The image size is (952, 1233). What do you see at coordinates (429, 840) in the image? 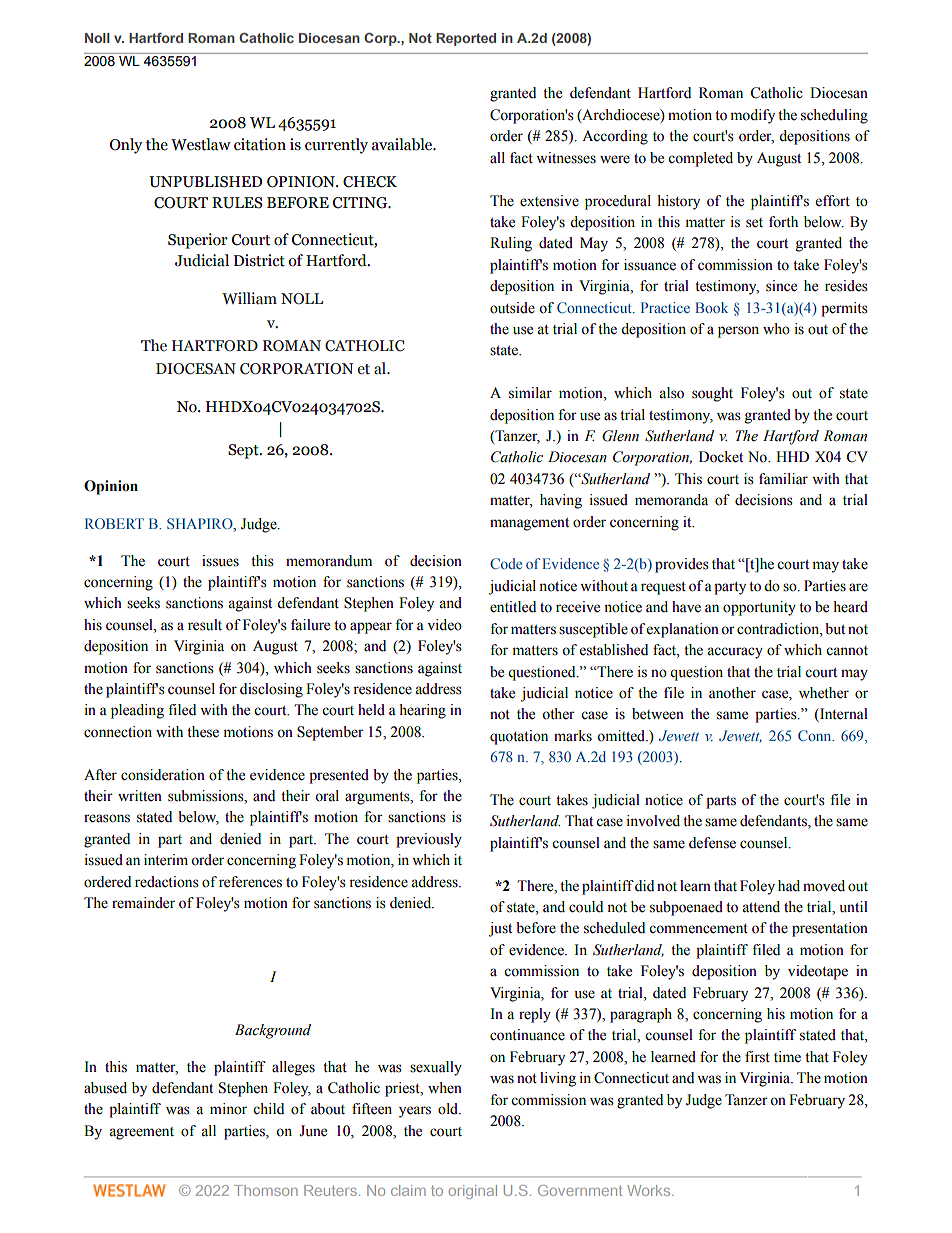
I see `previously` at bounding box center [429, 840].
